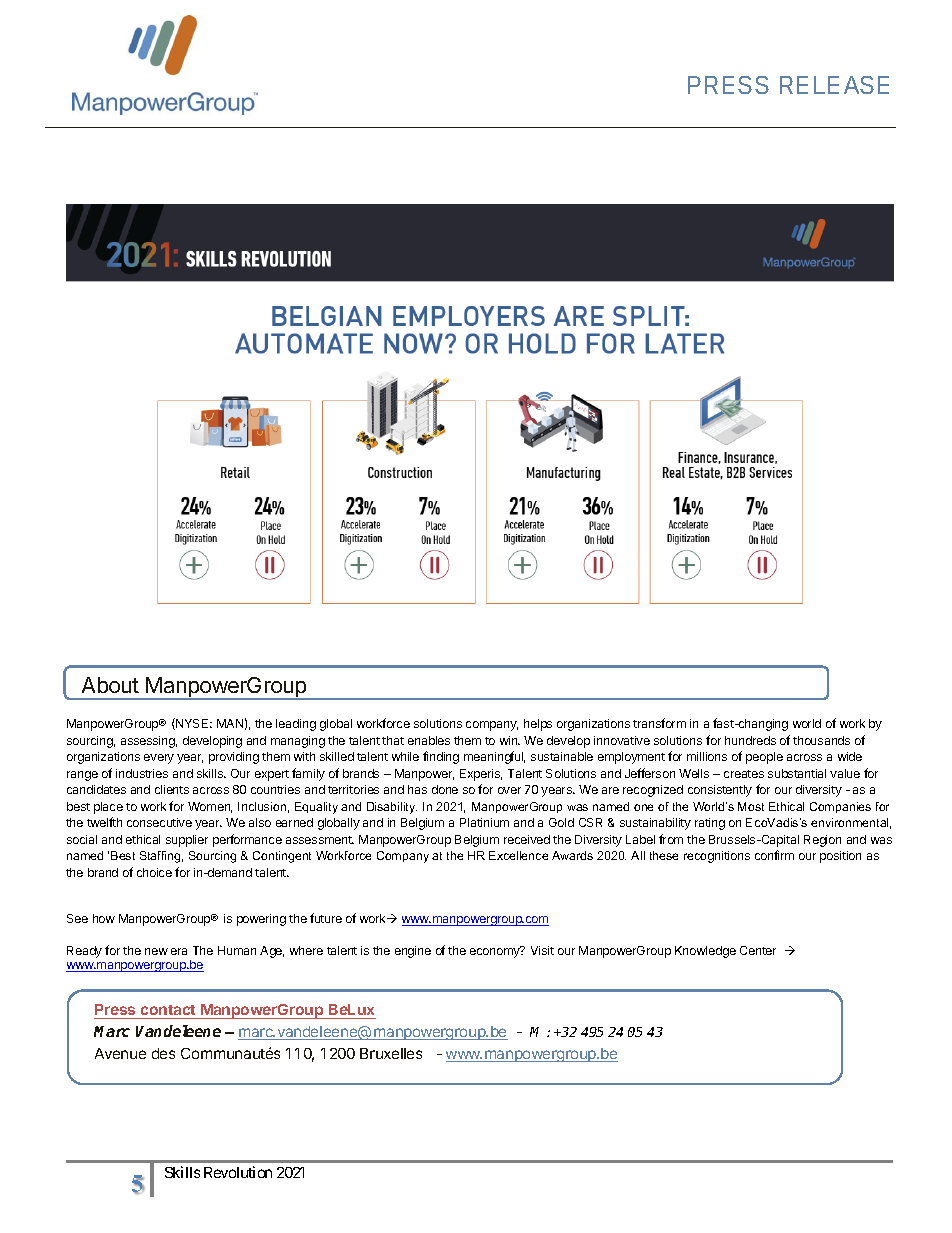 This screenshot has width=952, height=1233. Describe the element at coordinates (750, 740) in the screenshot. I see `hundreds` at that location.
